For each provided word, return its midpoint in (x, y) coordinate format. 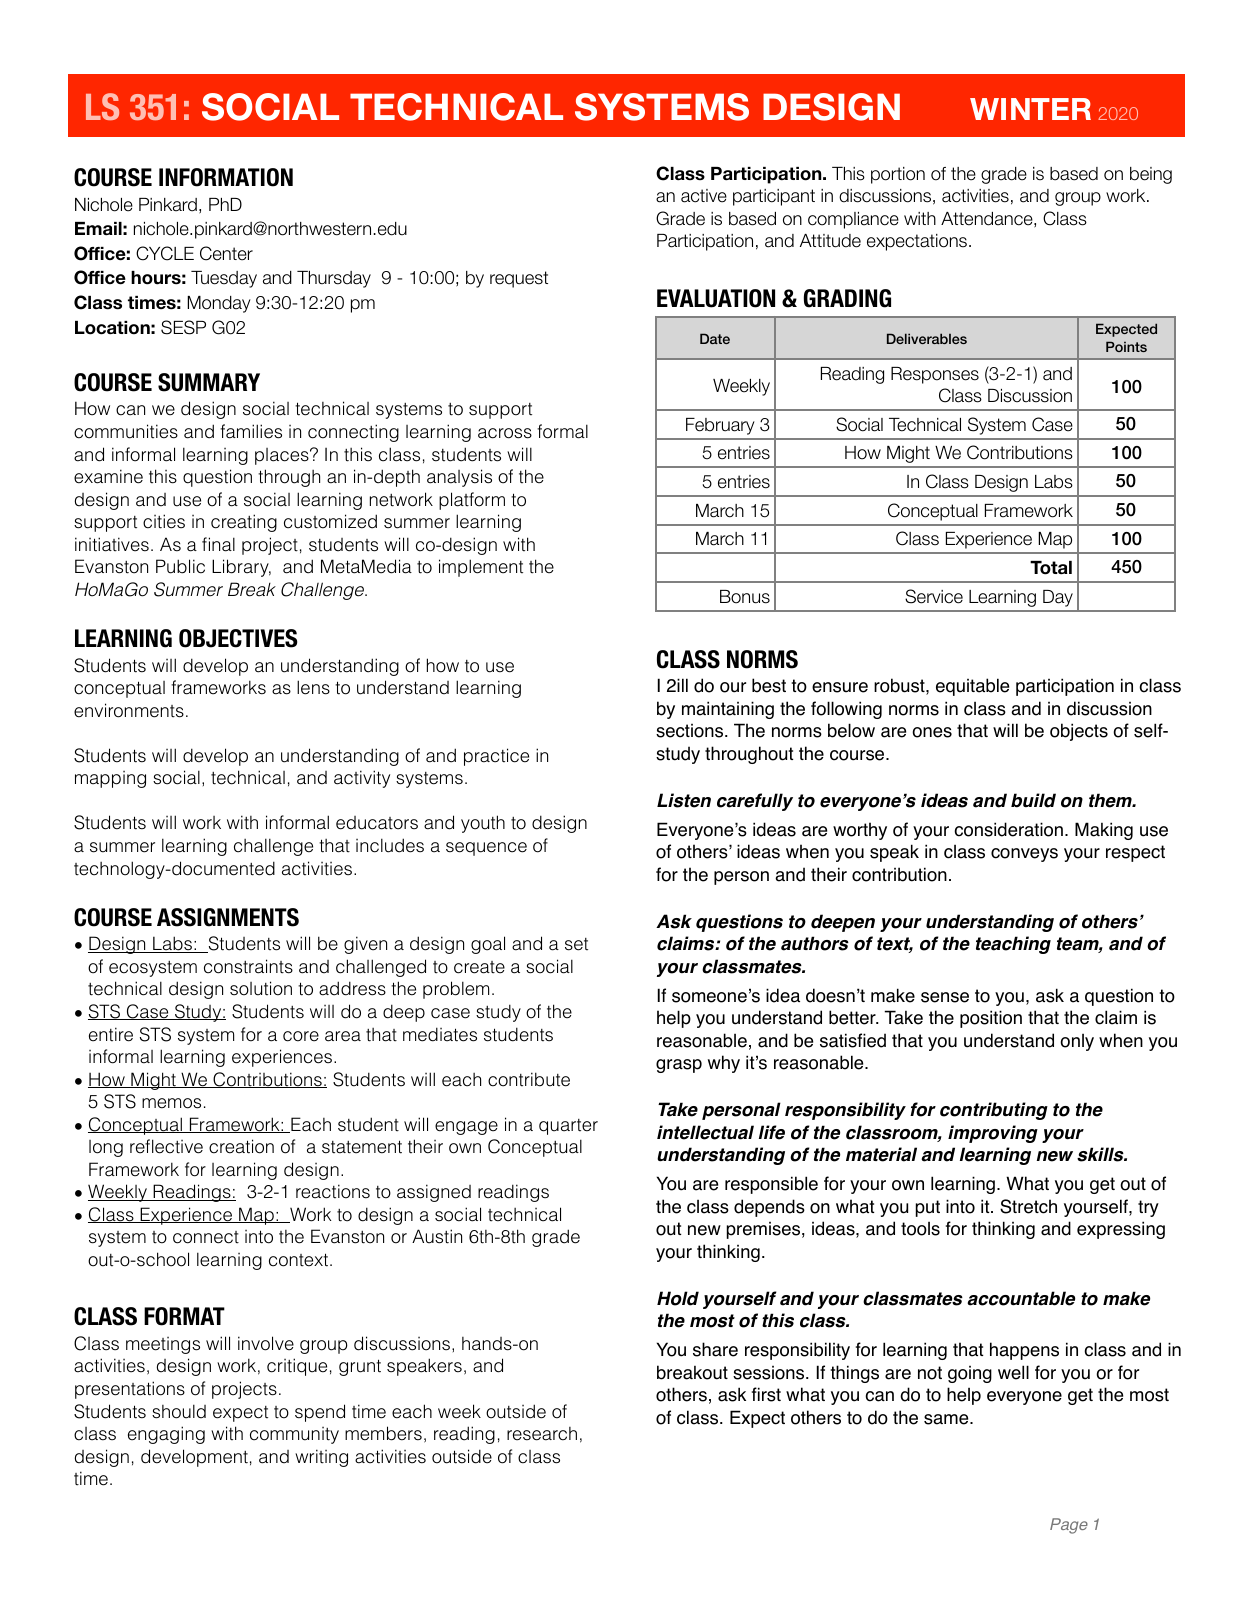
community (294, 1435)
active (704, 196)
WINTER (1030, 109)
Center (226, 253)
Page (1069, 1526)
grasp (679, 1066)
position (991, 1019)
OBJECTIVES (238, 638)
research (542, 1434)
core (301, 1036)
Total (1051, 568)
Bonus (745, 597)
